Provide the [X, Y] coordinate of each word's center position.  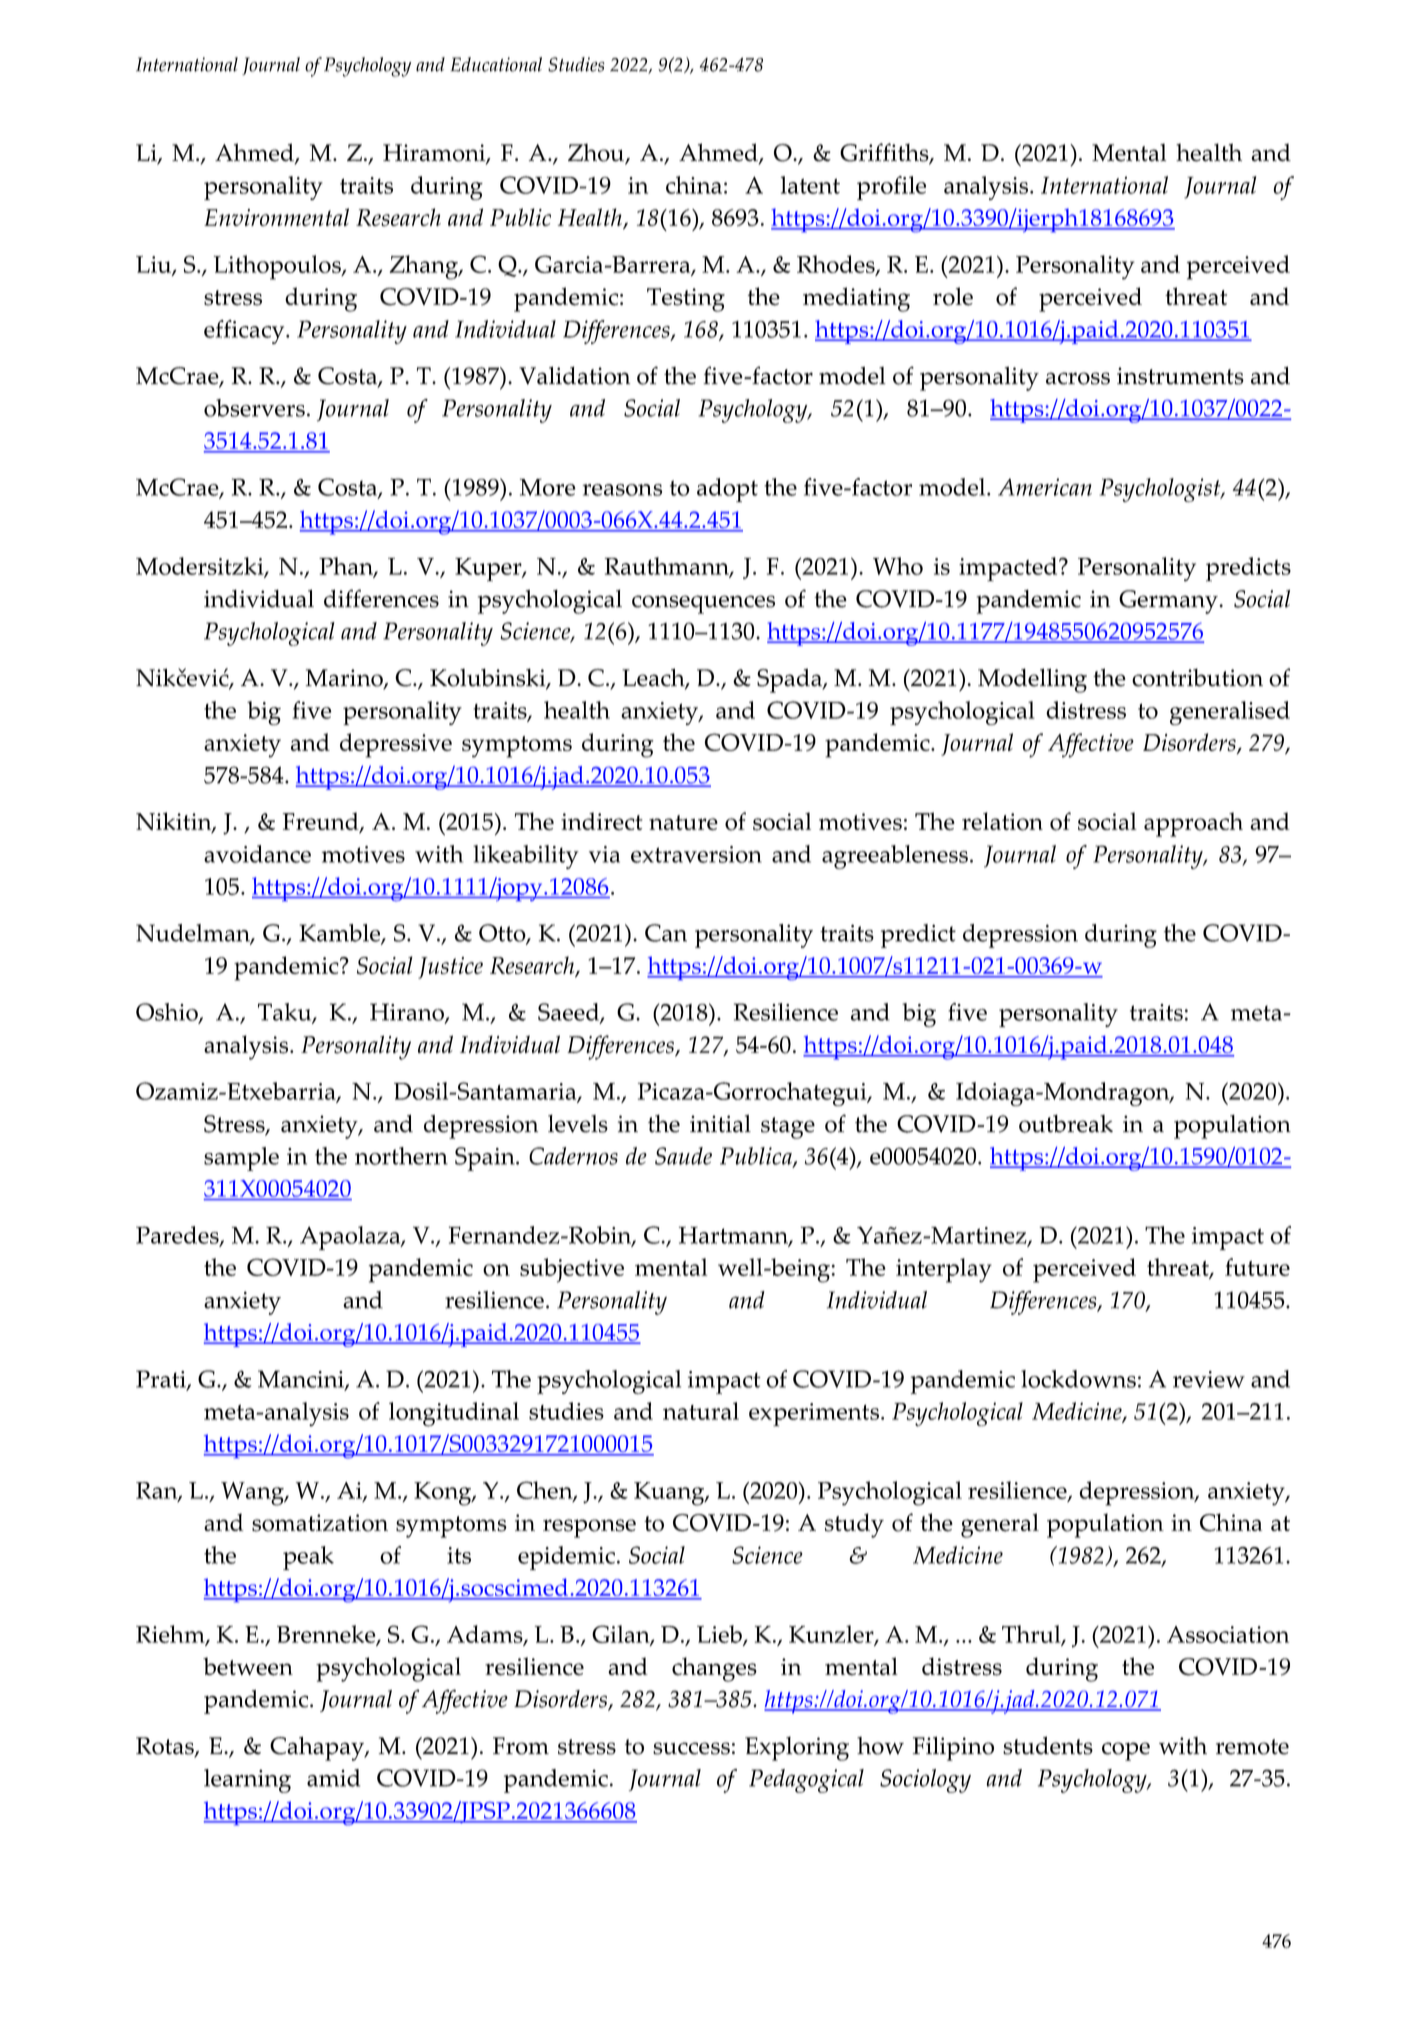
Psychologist [1161, 490]
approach [1193, 824]
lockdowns [1078, 1379]
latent [810, 185]
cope [1126, 1751]
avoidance [257, 854]
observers [254, 408]
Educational [496, 64]
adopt [727, 490]
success [691, 1748]
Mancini [302, 1380]
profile [891, 188]
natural [701, 1411]
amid [333, 1778]
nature [683, 822]
